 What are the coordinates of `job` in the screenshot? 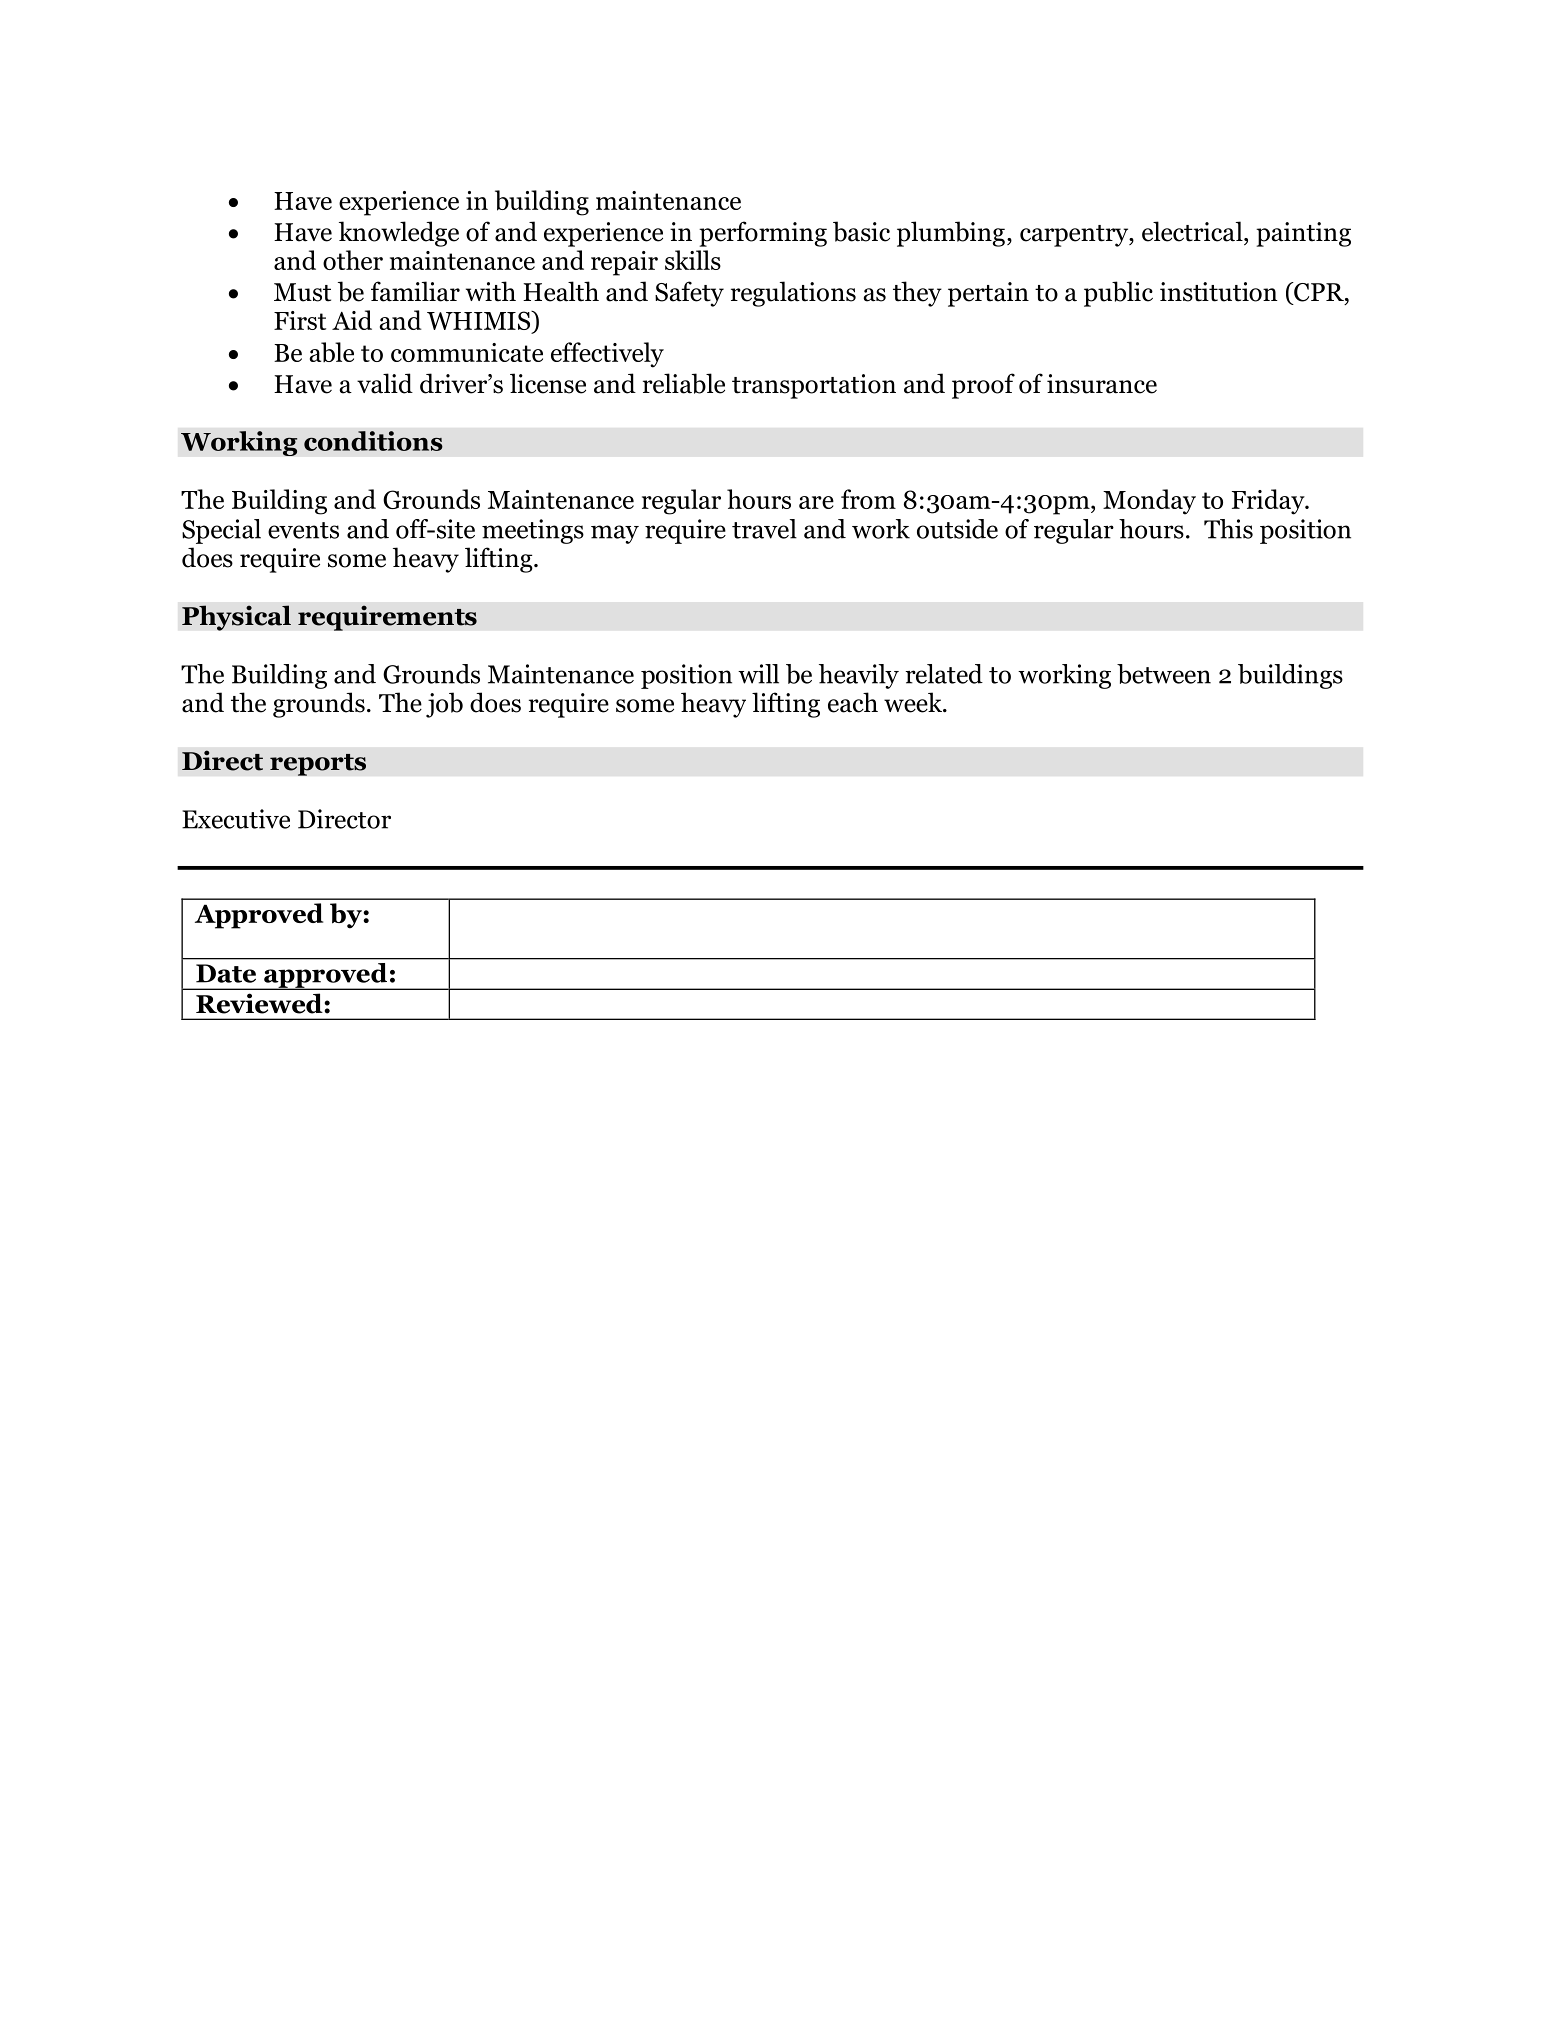 It's located at (444, 705).
